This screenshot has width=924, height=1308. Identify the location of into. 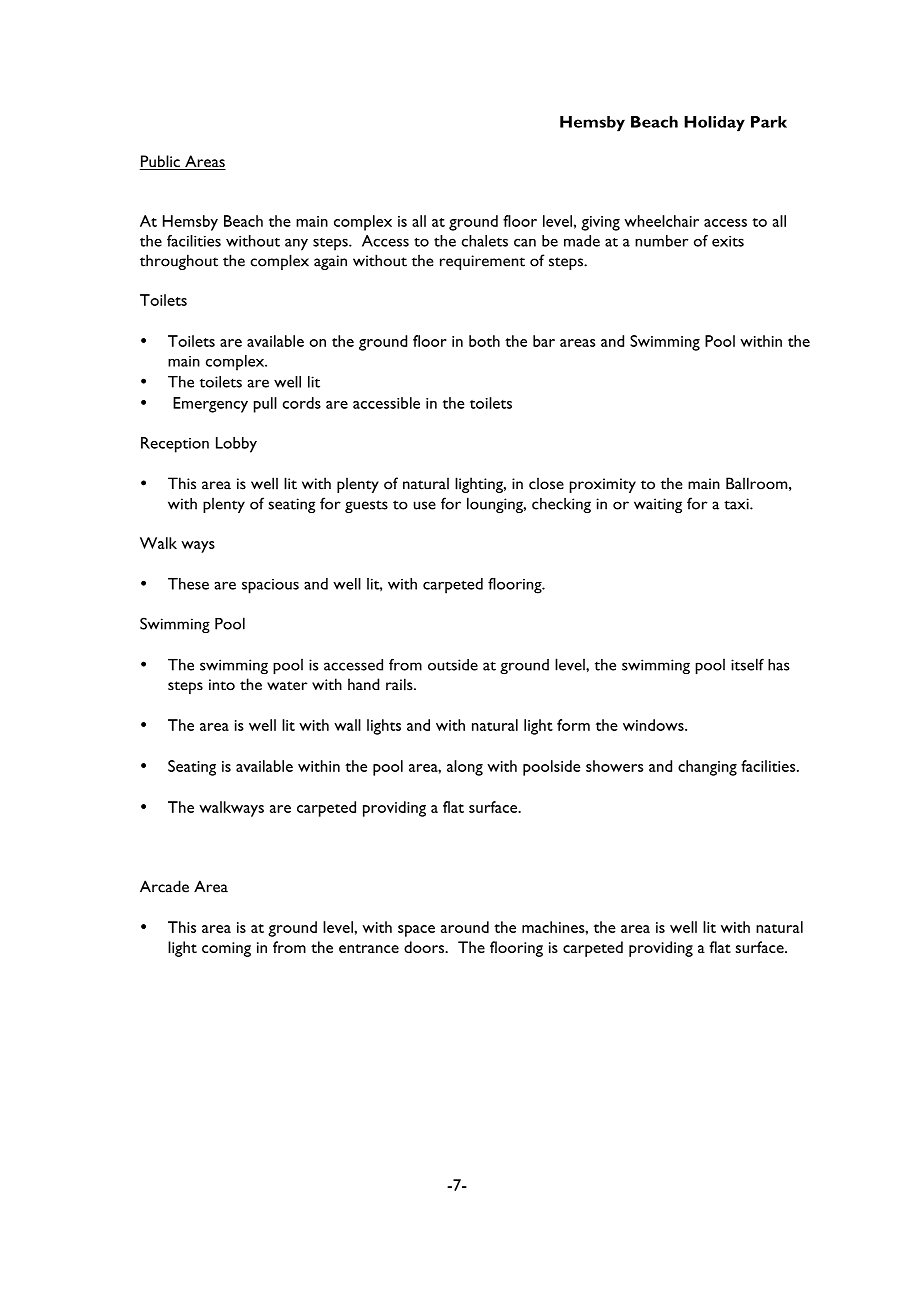
(222, 685).
